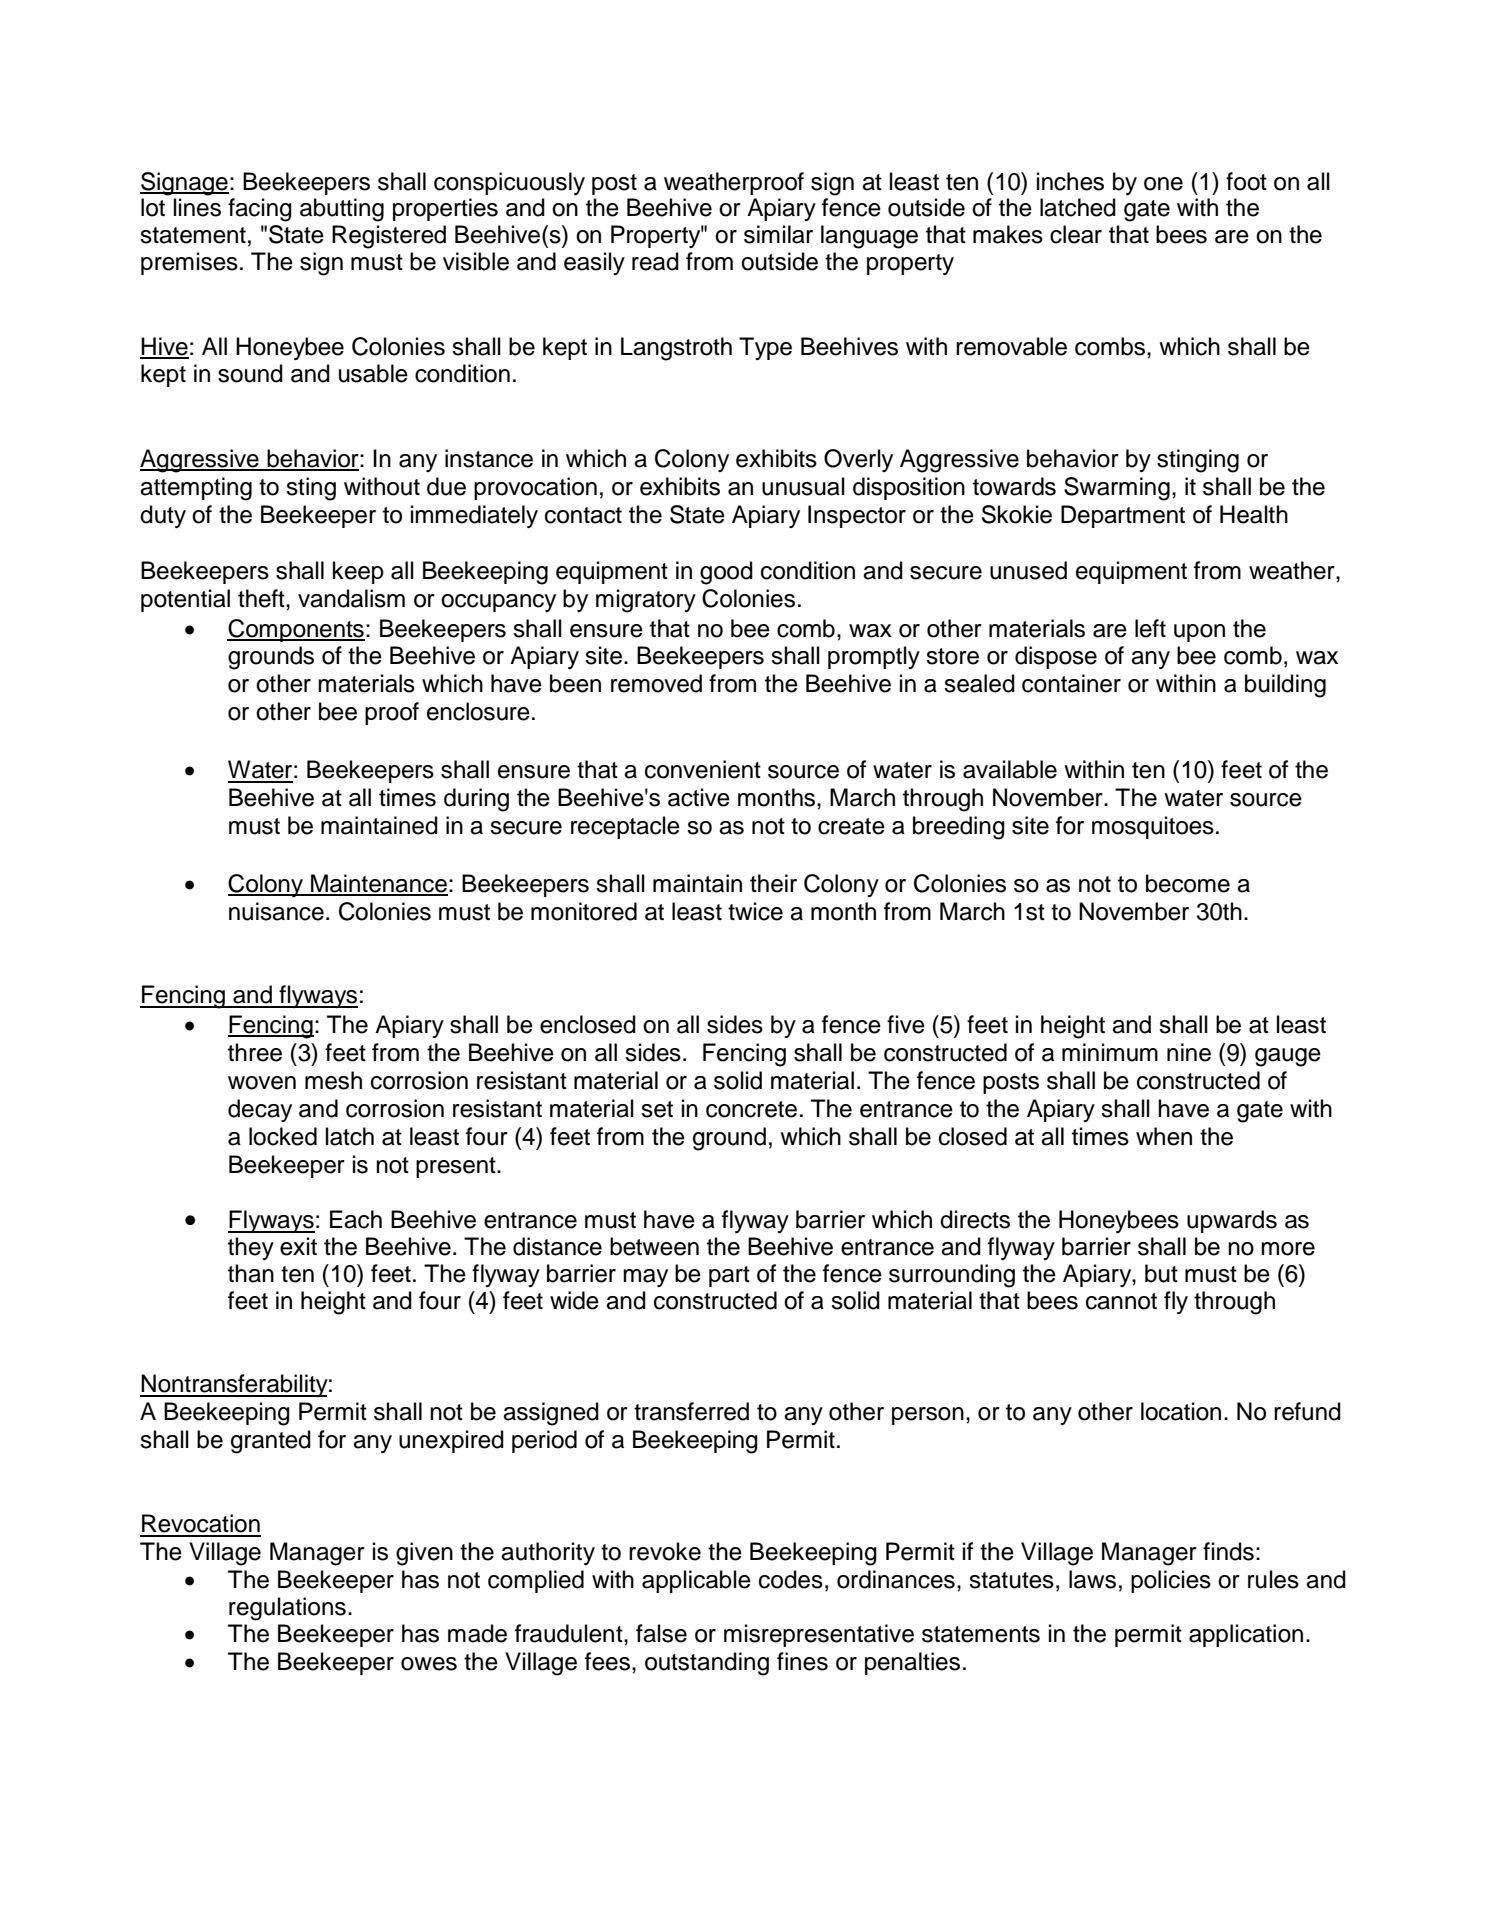  I want to click on Swarming, so click(1117, 489).
